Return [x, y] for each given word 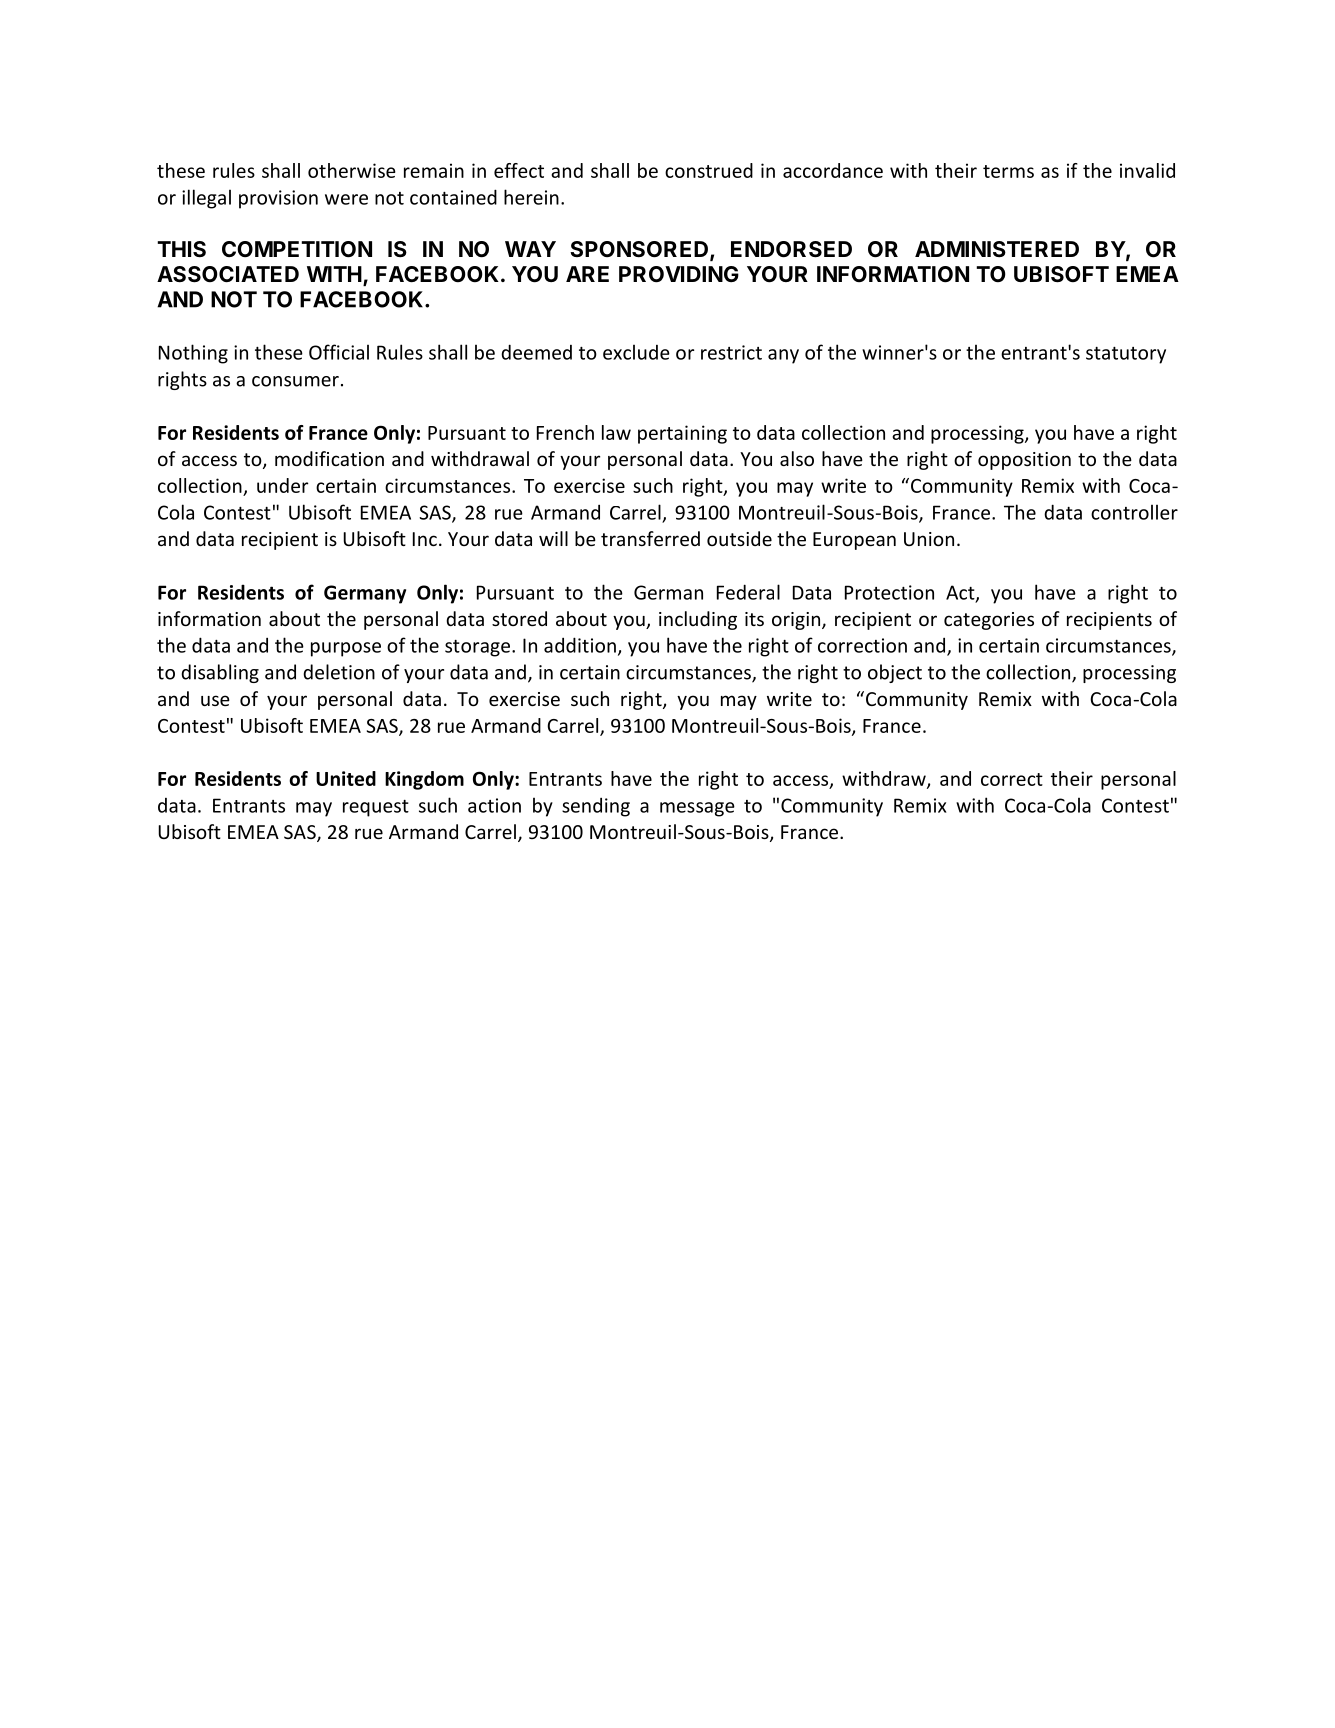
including [698, 620]
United [346, 778]
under [283, 485]
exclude [636, 352]
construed [709, 170]
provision [278, 199]
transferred [650, 538]
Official [339, 352]
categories [989, 621]
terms [1008, 171]
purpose [346, 649]
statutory [1126, 355]
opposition [1024, 461]
